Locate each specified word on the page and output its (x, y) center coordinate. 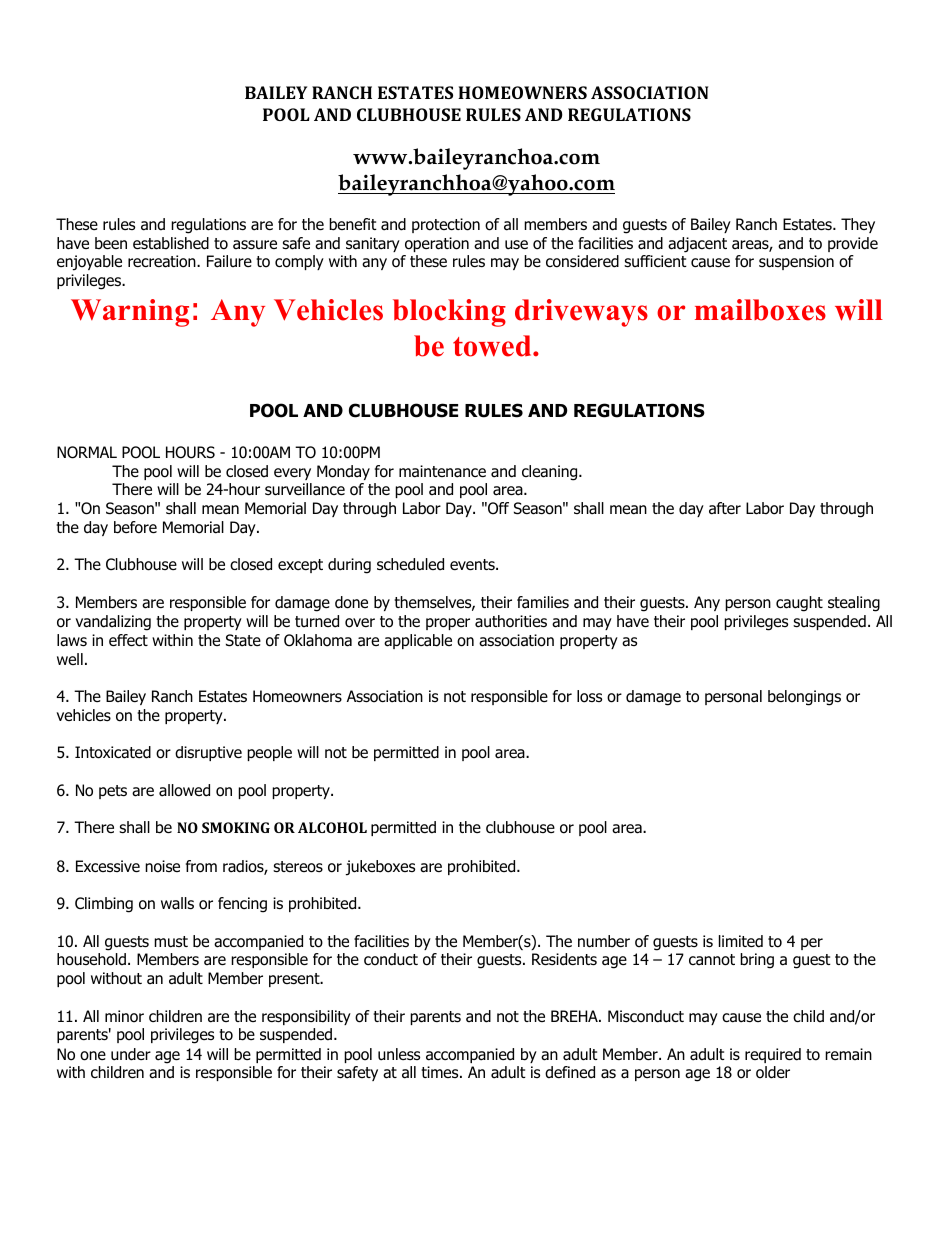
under (131, 1054)
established (171, 243)
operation (437, 244)
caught (799, 604)
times (441, 1072)
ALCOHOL (332, 827)
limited (741, 941)
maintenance (442, 471)
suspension (796, 262)
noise (162, 866)
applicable (418, 641)
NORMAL (87, 452)
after (725, 508)
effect (128, 640)
